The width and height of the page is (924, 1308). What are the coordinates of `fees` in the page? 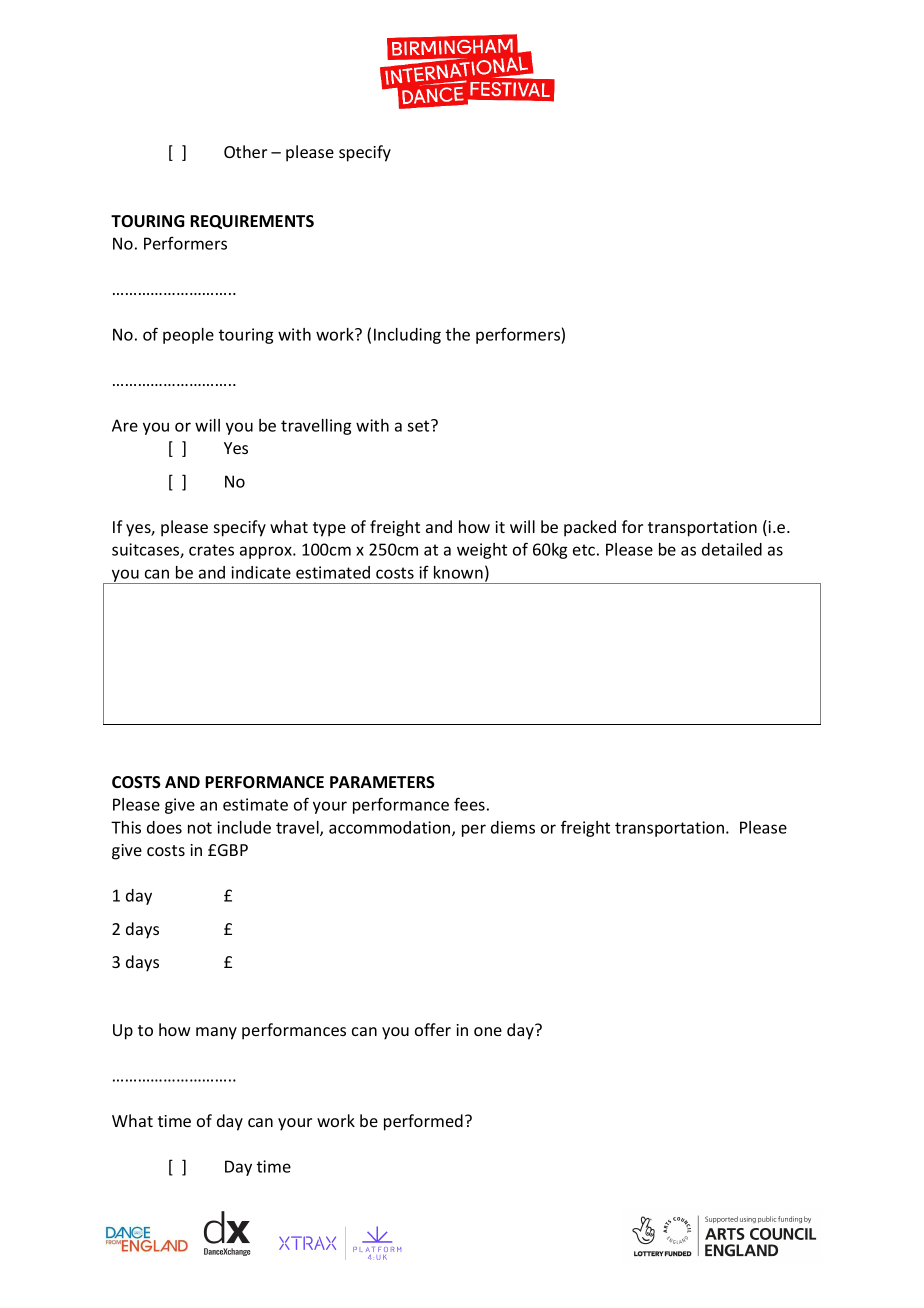 It's located at (469, 804).
